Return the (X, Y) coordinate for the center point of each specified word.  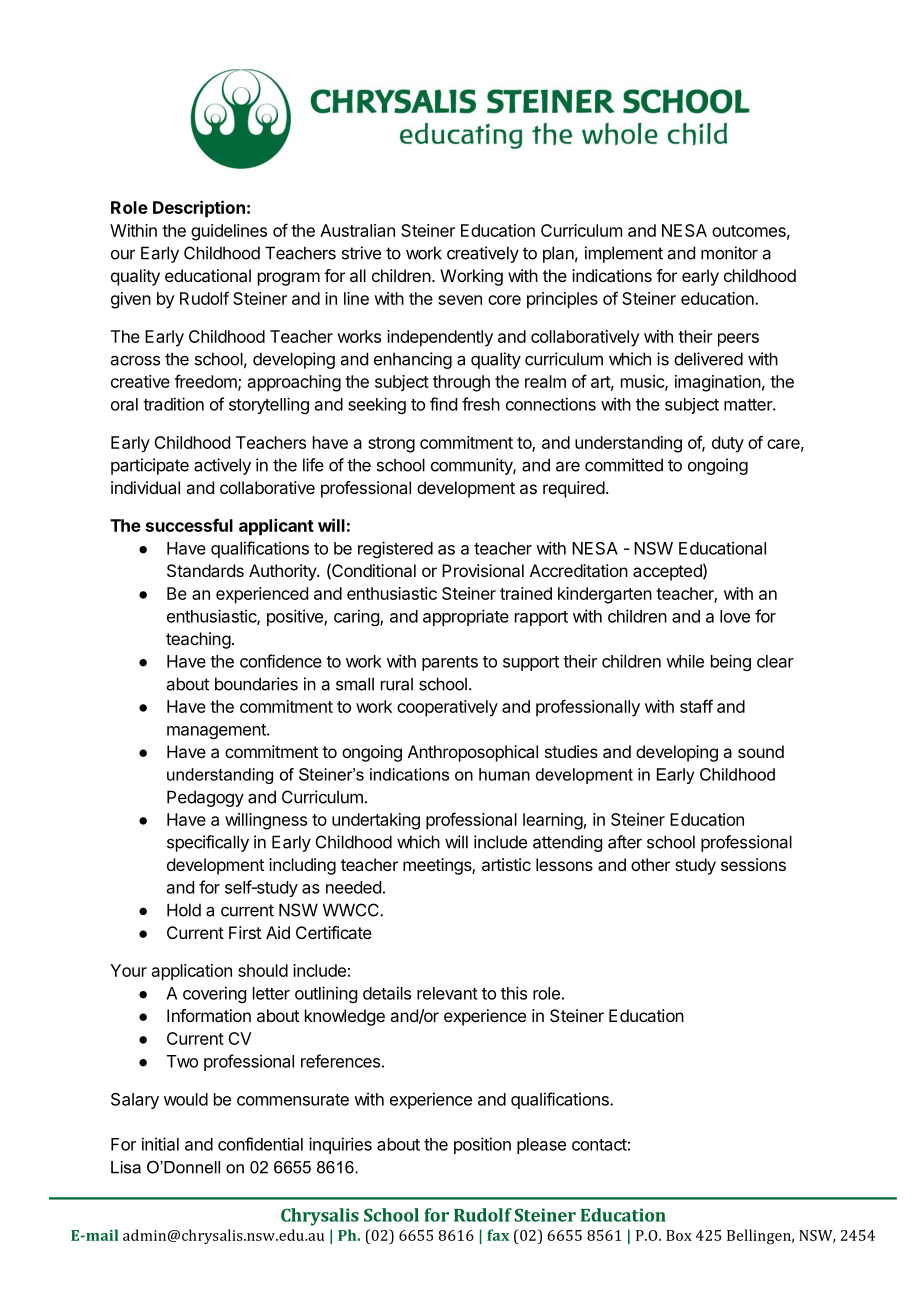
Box (679, 1235)
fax (498, 1235)
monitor (729, 253)
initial (160, 1144)
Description (199, 209)
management (217, 731)
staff (696, 706)
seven (460, 300)
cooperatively (447, 708)
